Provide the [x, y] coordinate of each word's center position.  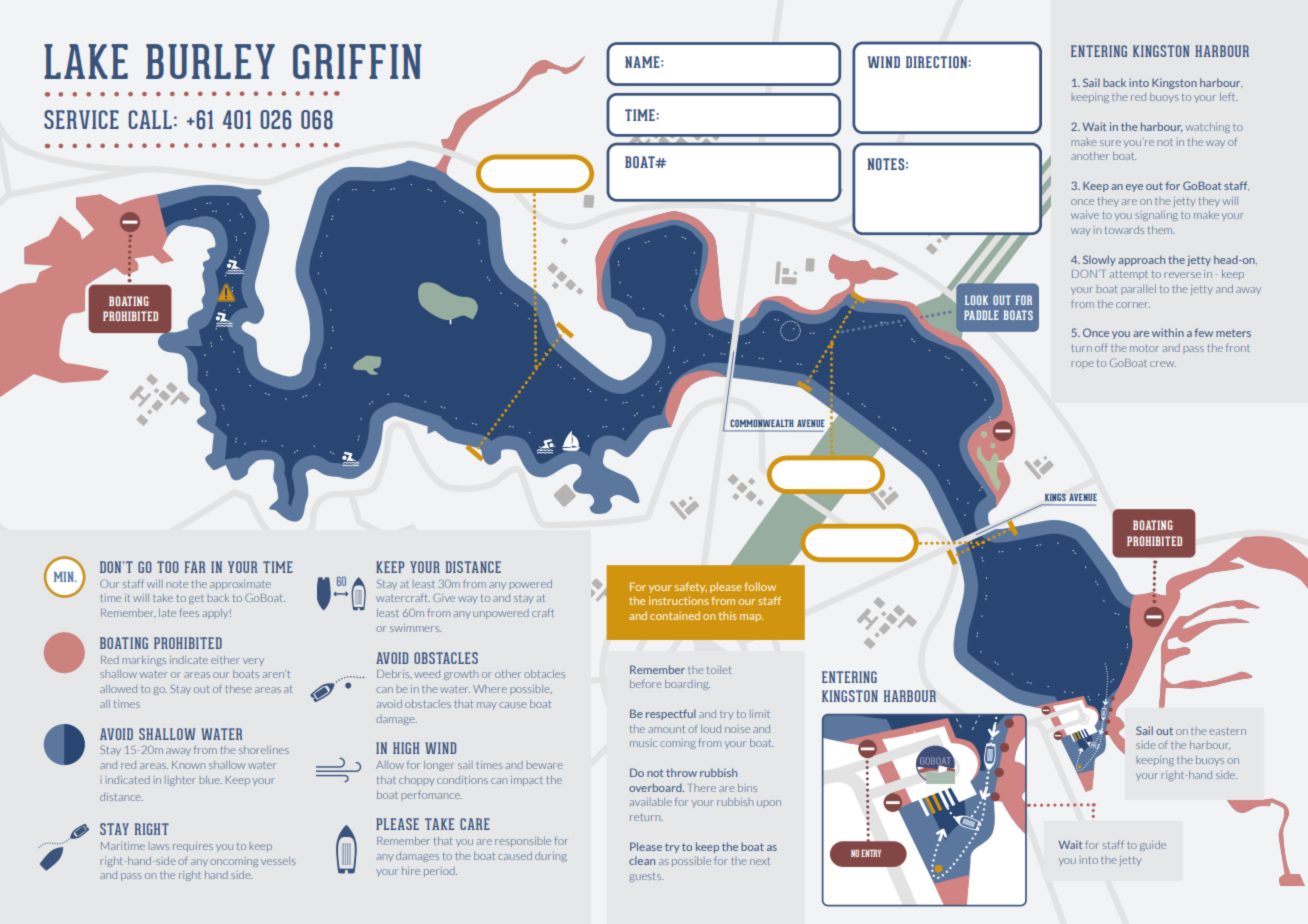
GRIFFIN [357, 61]
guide [1153, 846]
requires [193, 847]
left [1229, 96]
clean [642, 860]
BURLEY [210, 61]
